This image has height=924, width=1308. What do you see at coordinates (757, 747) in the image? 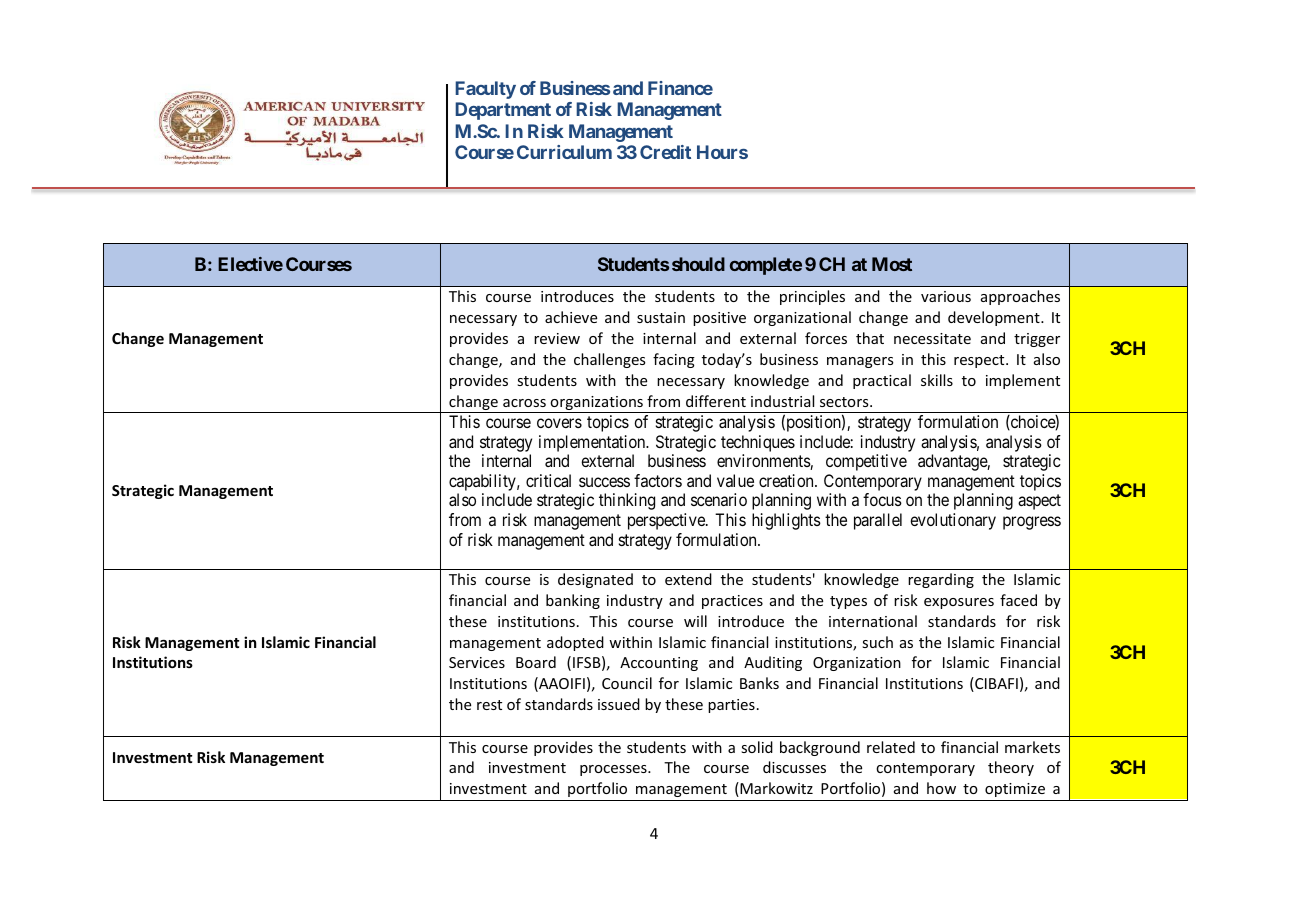
I see `solid` at bounding box center [757, 747].
